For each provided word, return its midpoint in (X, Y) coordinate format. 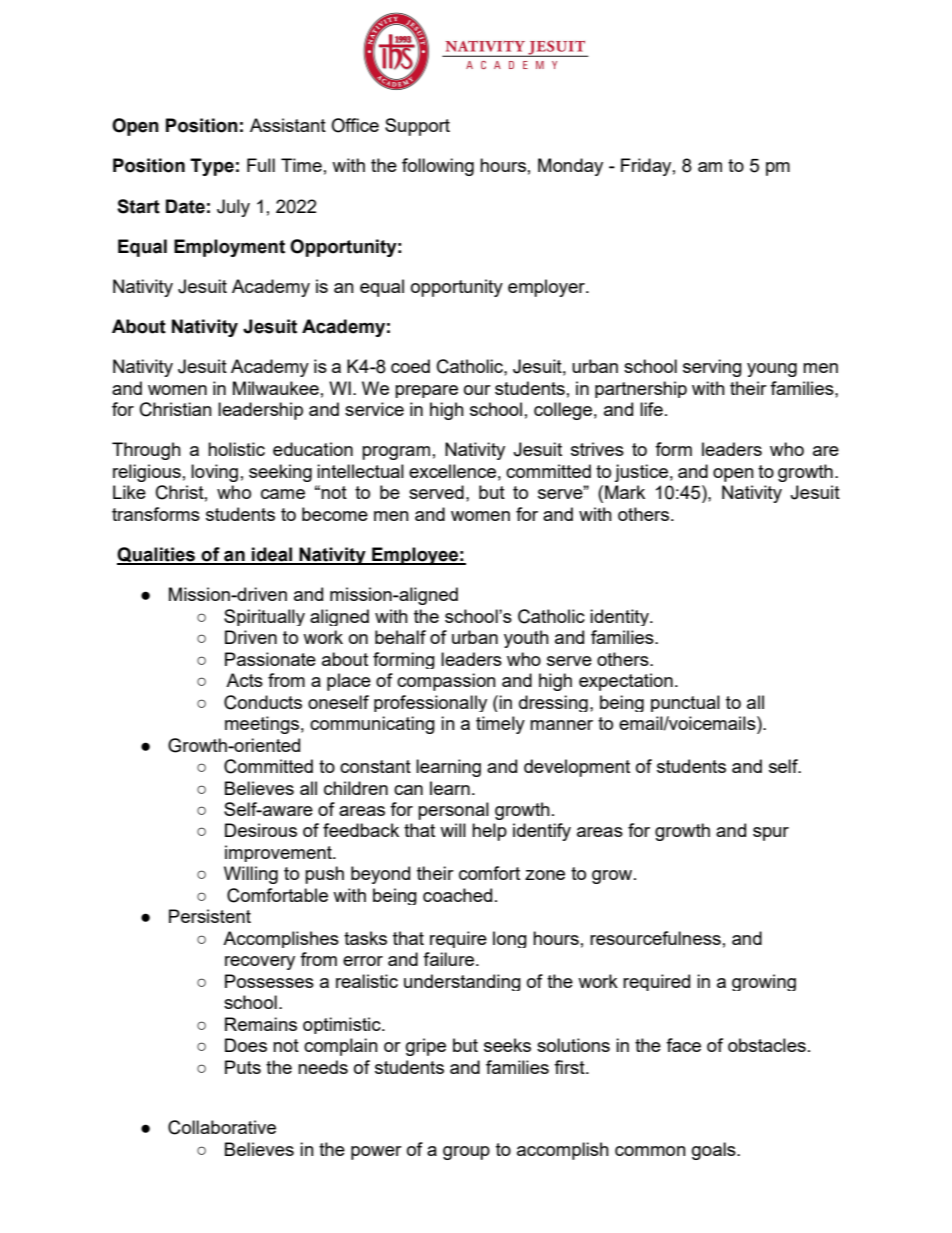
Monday (570, 167)
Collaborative (222, 1127)
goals (715, 1151)
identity (620, 617)
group (466, 1153)
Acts (244, 680)
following (438, 167)
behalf (400, 637)
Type (212, 167)
